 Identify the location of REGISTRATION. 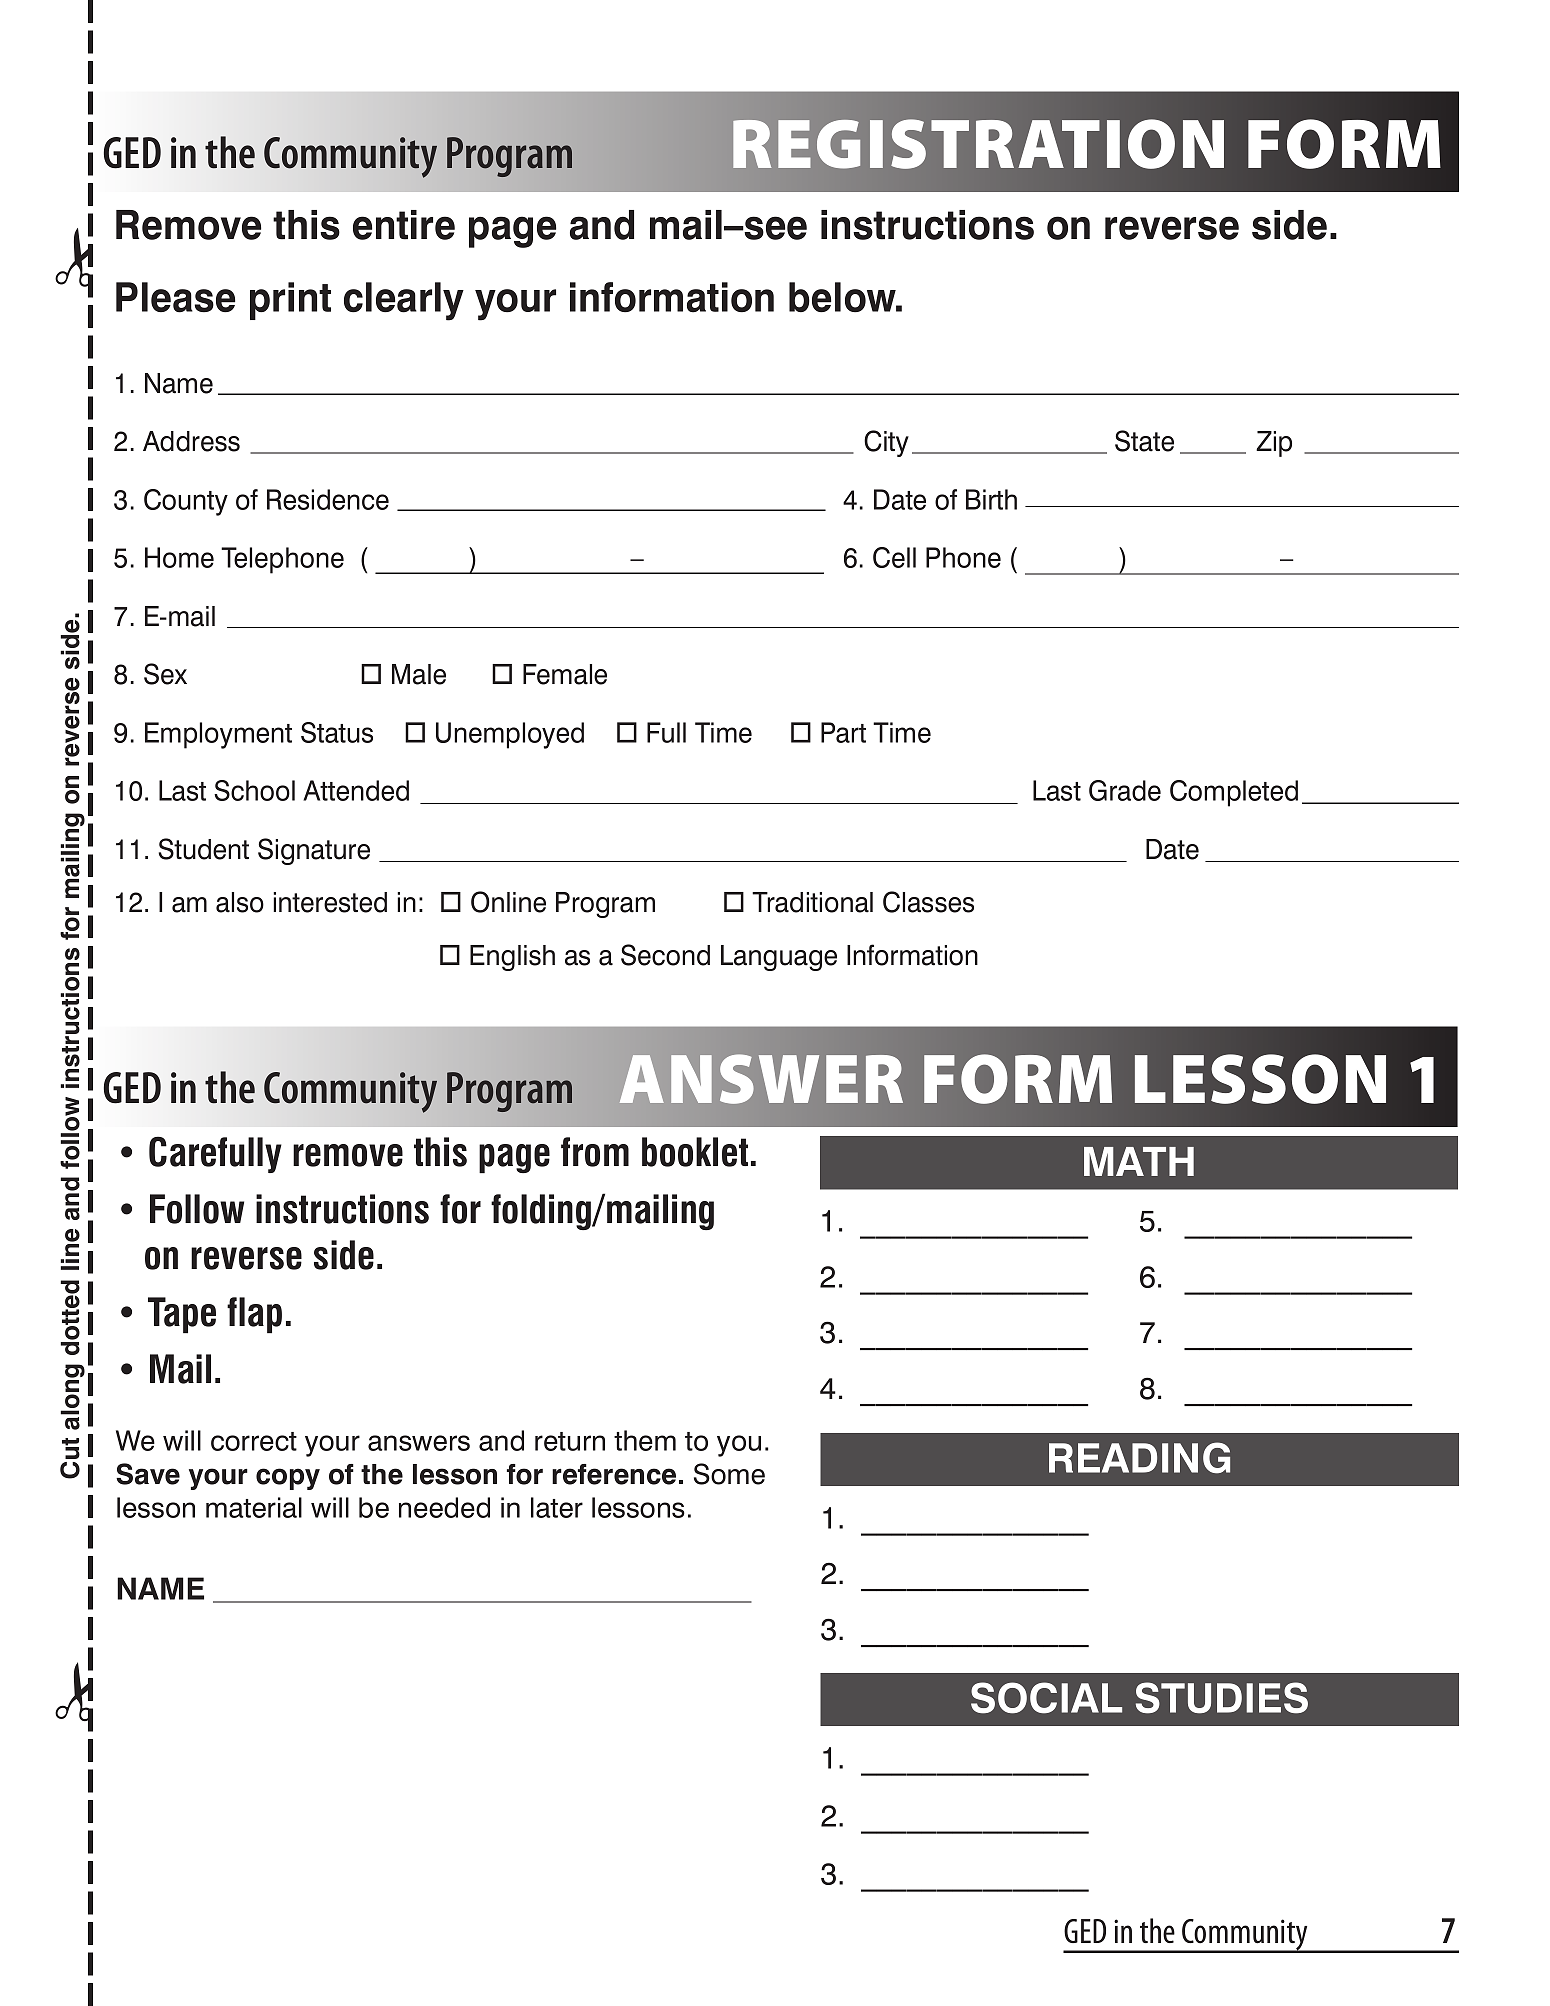
(978, 144).
